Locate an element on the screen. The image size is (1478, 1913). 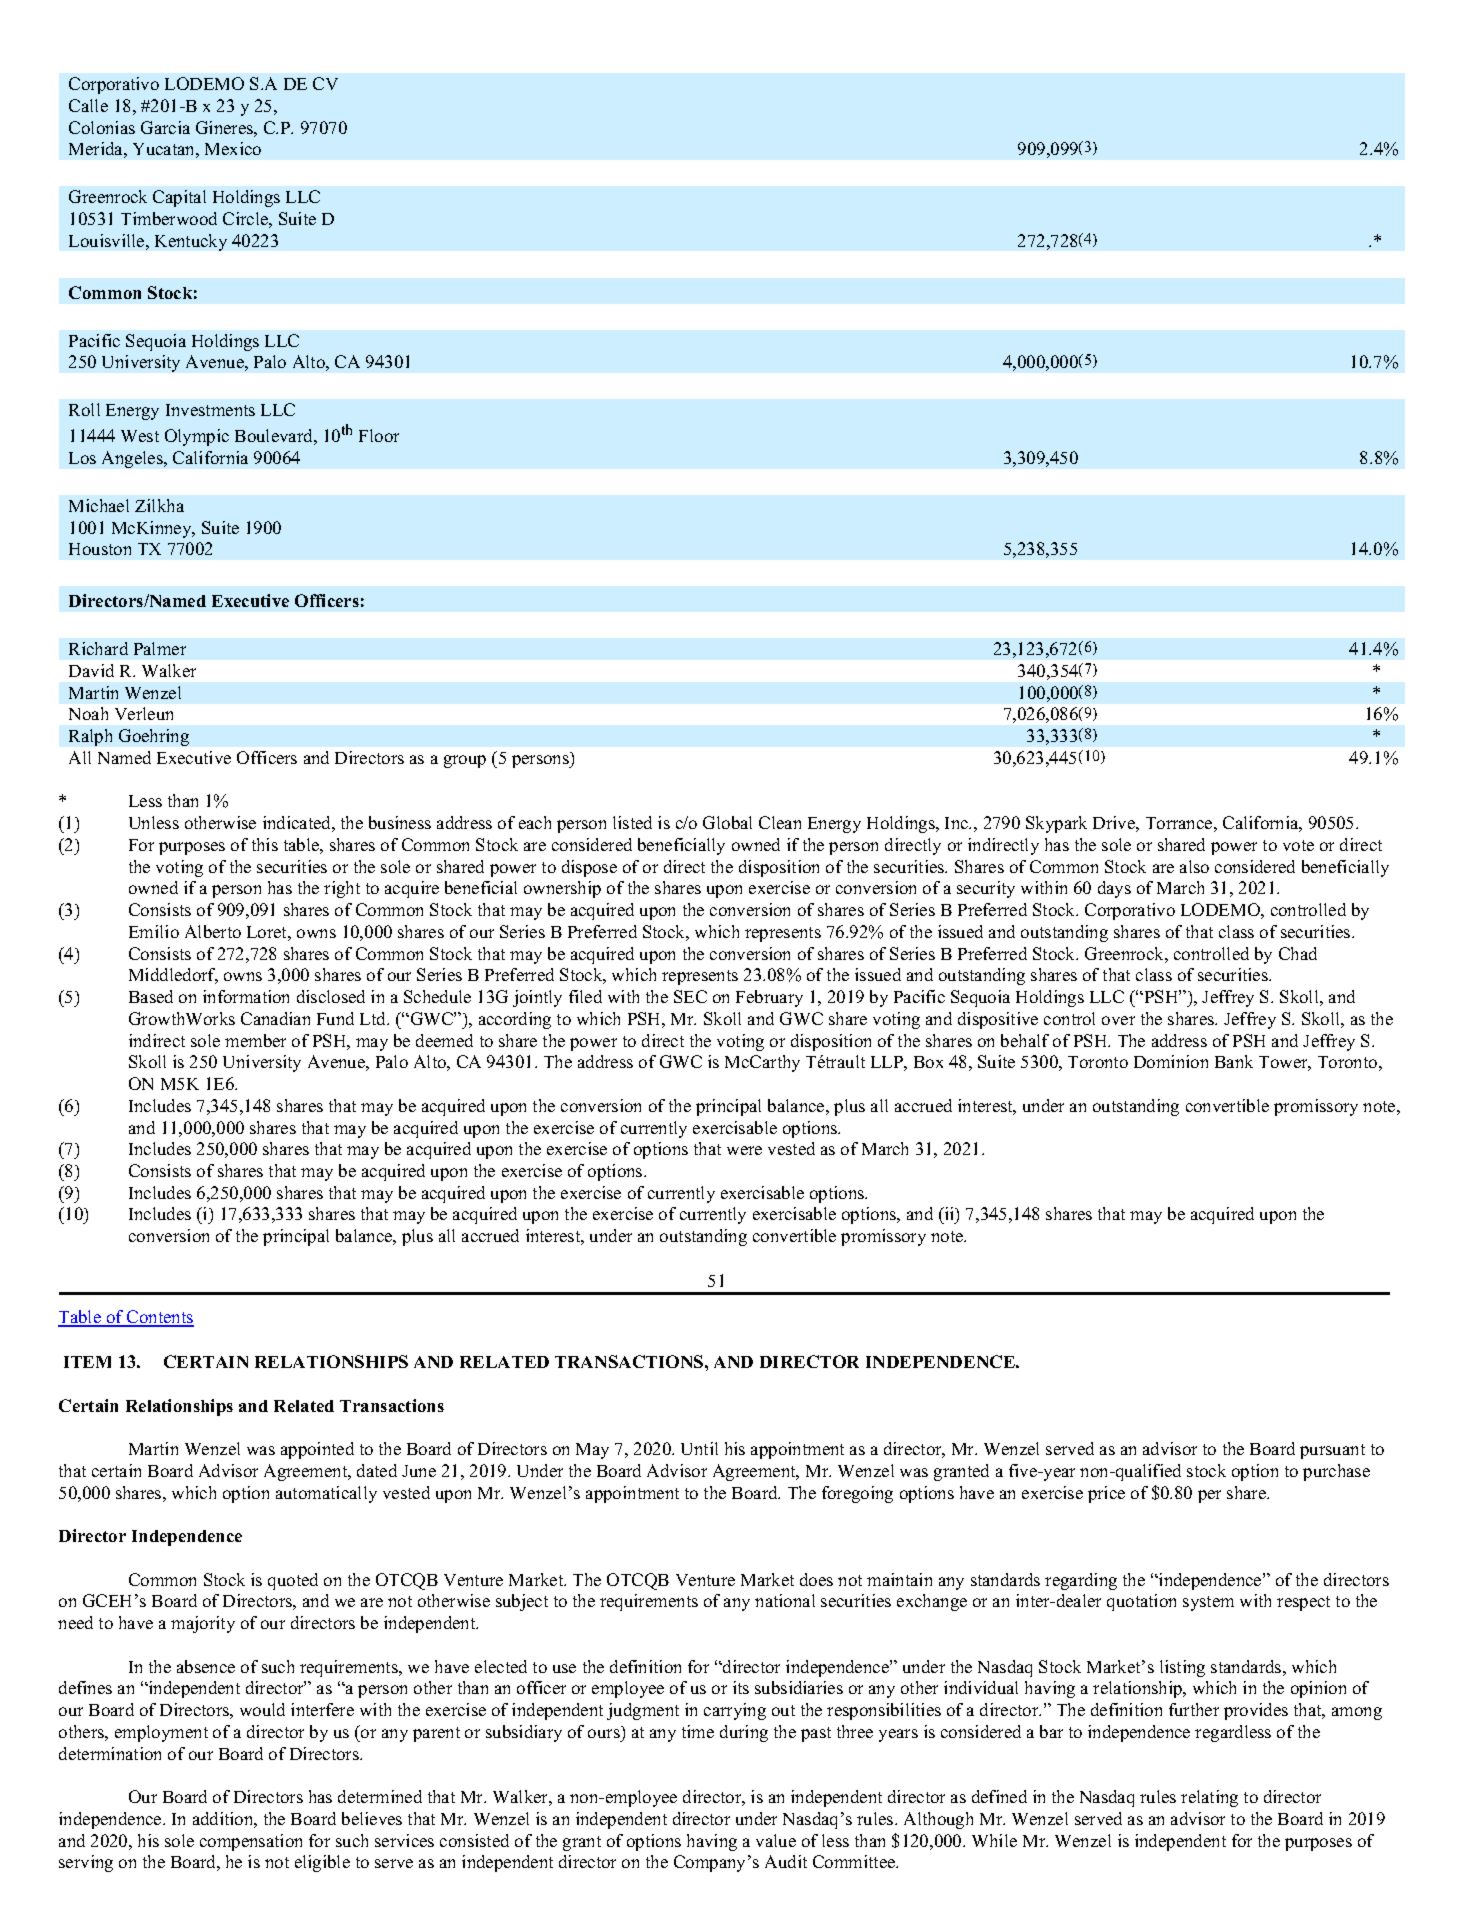
relating is located at coordinates (1209, 1798).
